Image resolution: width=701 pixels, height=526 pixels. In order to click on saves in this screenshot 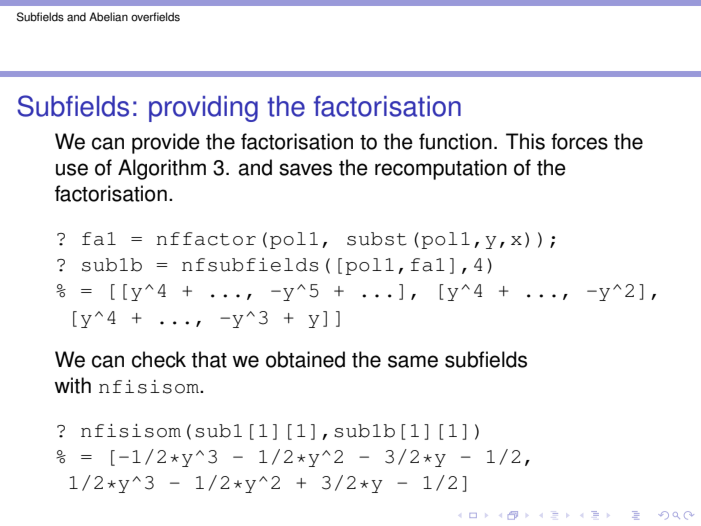, I will do `click(305, 169)`.
